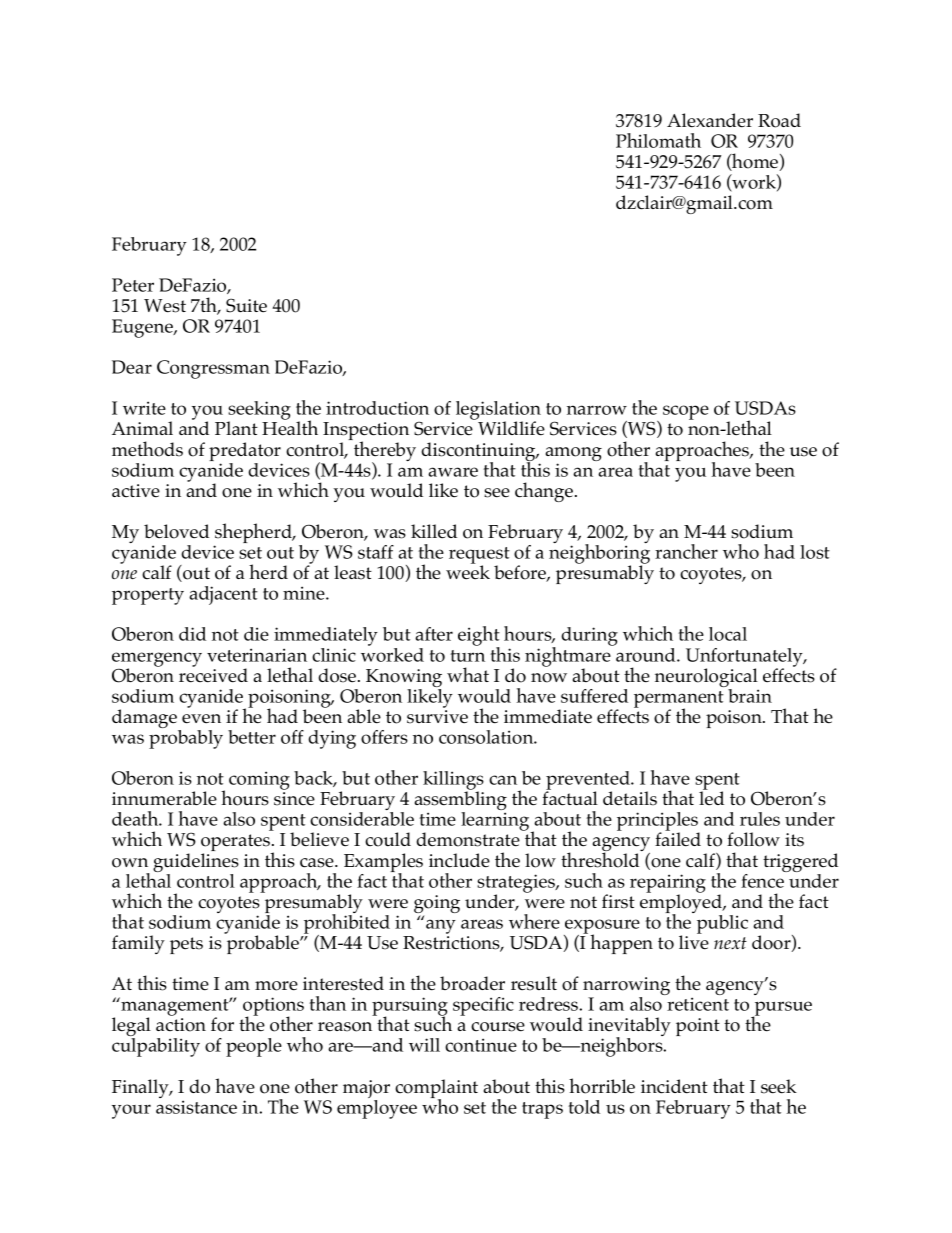  What do you see at coordinates (479, 637) in the screenshot?
I see `eight` at bounding box center [479, 637].
